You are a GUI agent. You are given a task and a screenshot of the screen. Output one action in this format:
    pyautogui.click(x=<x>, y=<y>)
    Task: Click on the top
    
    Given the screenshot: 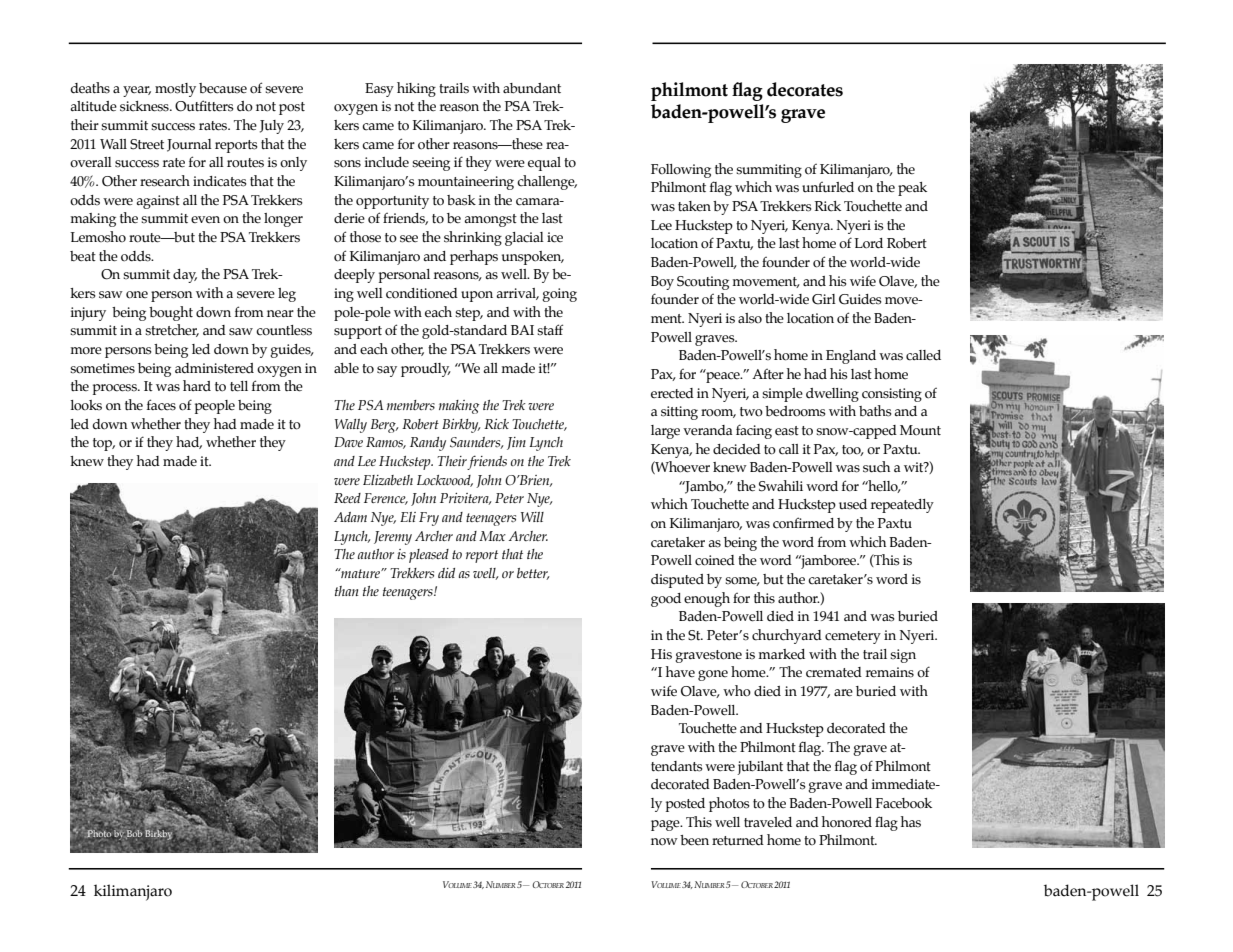 What is the action you would take?
    pyautogui.click(x=104, y=444)
